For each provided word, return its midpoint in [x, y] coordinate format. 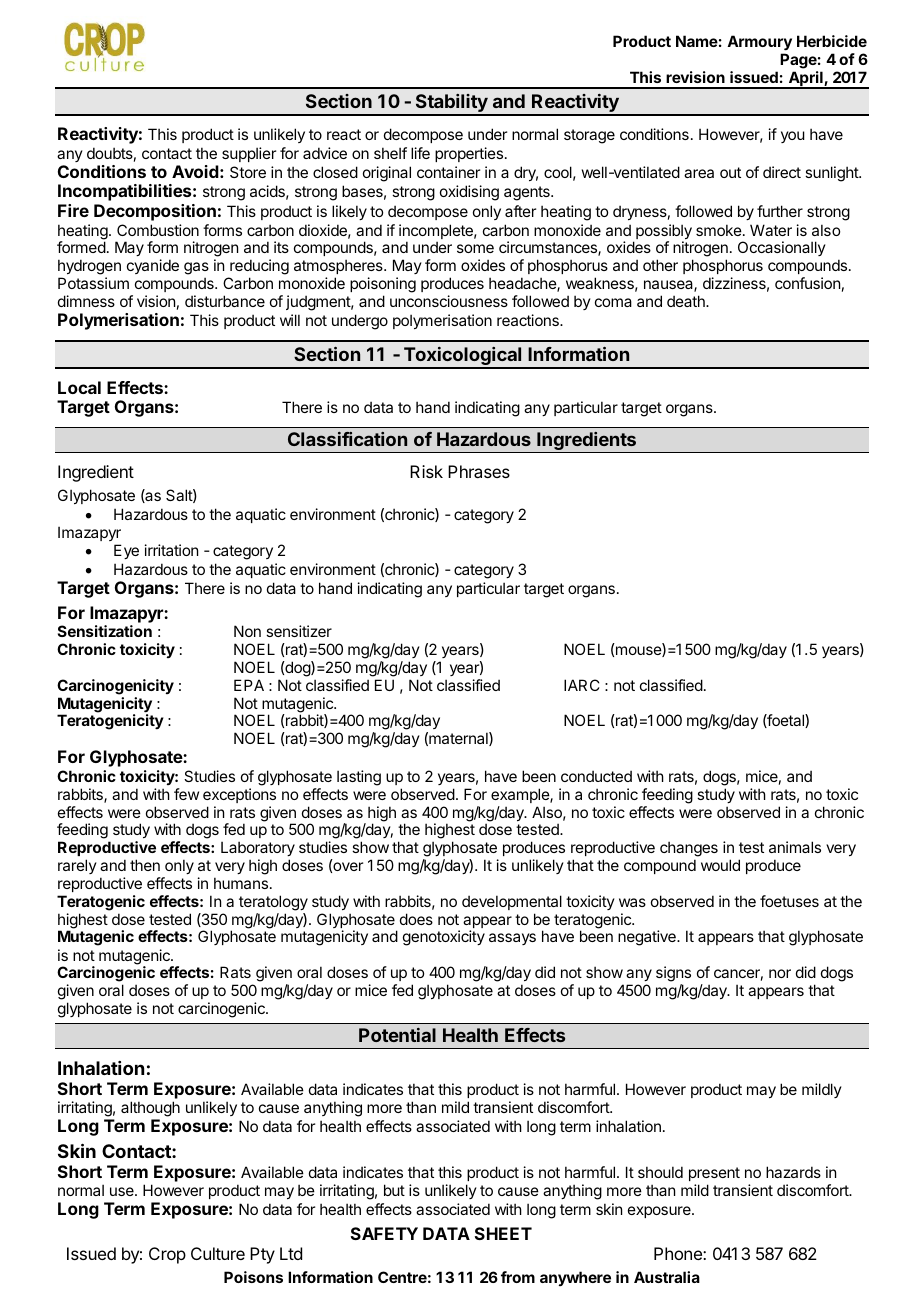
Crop [167, 1255]
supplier [249, 154]
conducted [596, 776]
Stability [451, 104]
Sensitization [105, 631]
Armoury [759, 43]
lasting [359, 778]
